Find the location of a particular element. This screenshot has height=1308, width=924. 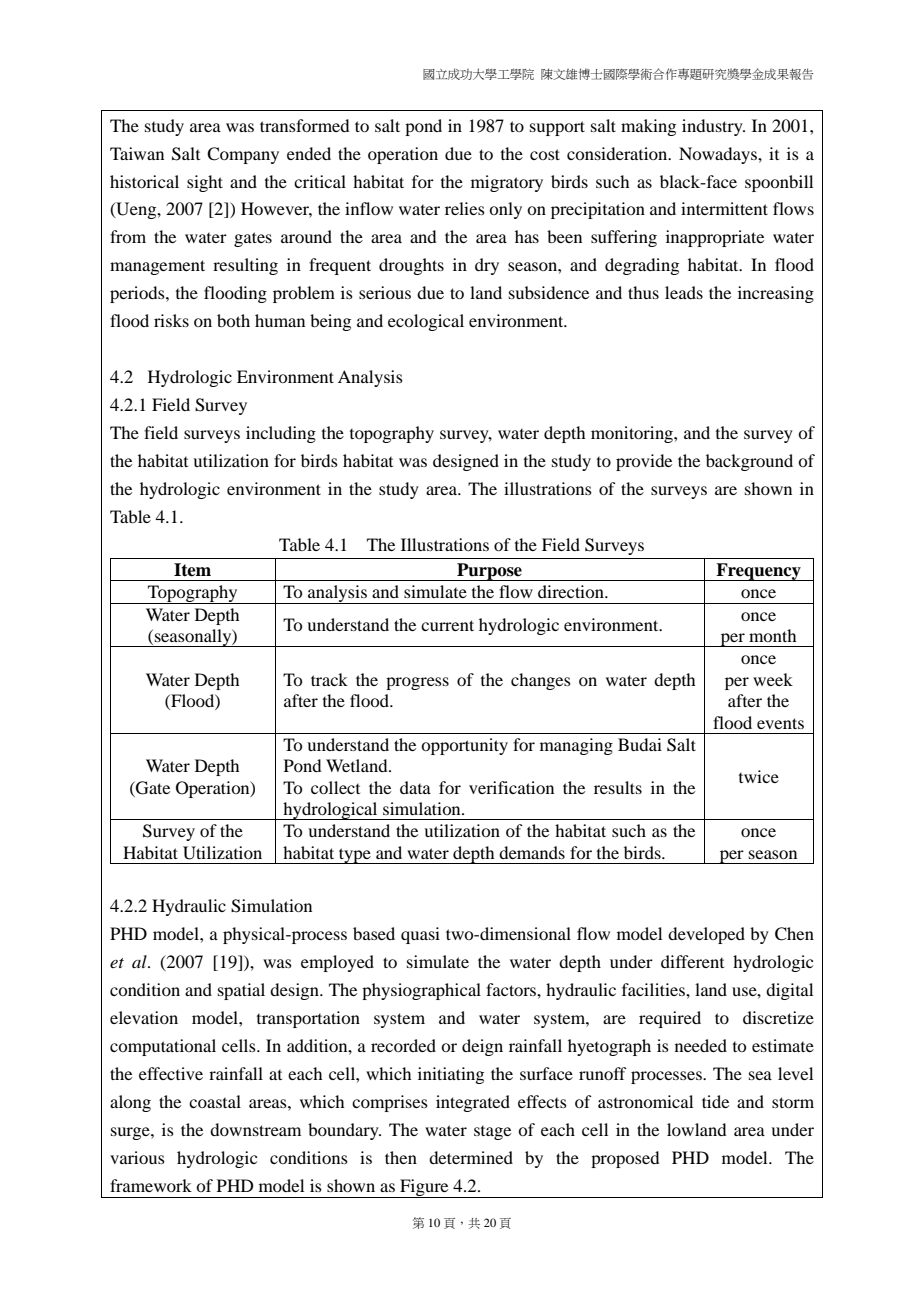

downstream is located at coordinates (255, 1129).
